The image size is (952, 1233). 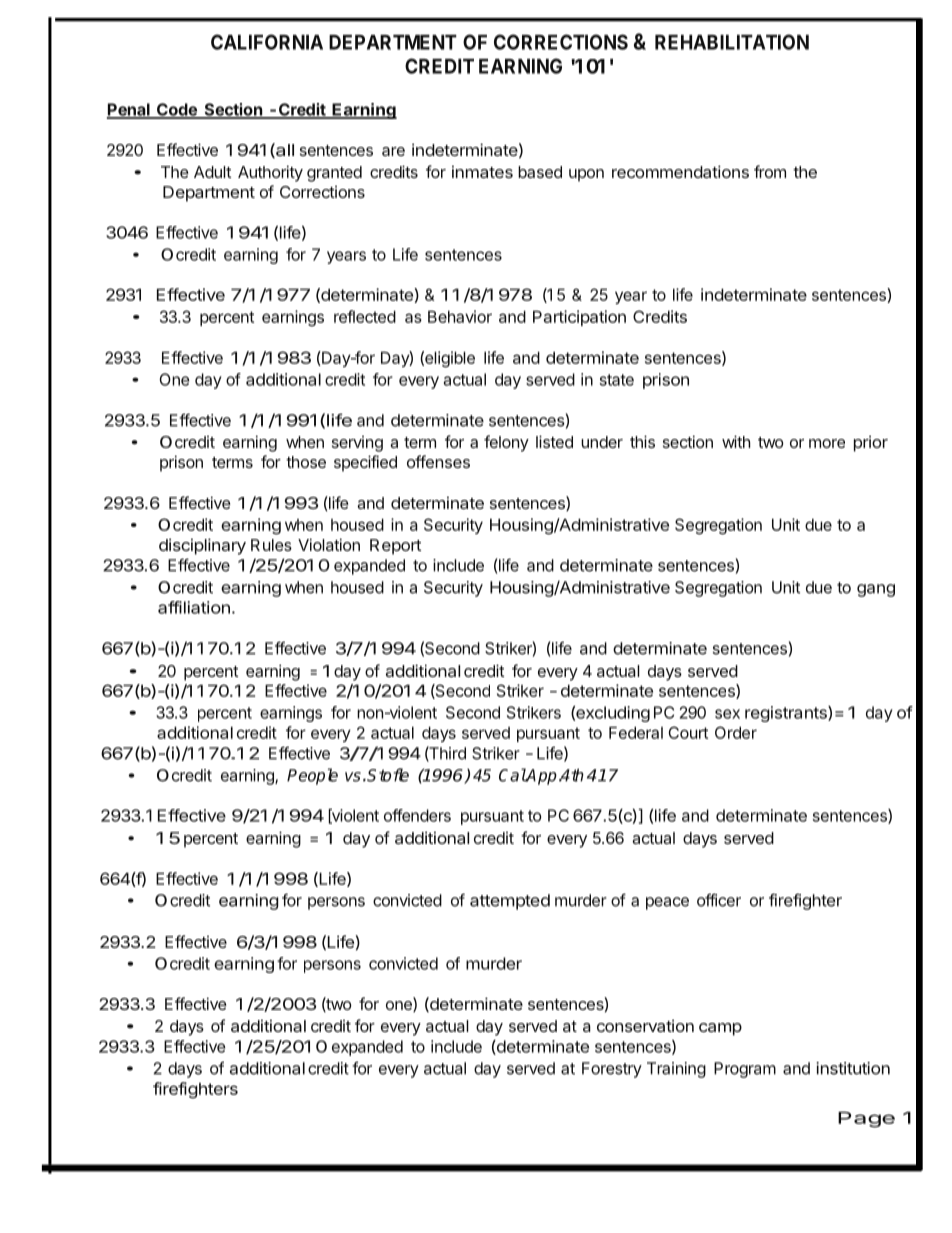 I want to click on Code, so click(x=177, y=110).
